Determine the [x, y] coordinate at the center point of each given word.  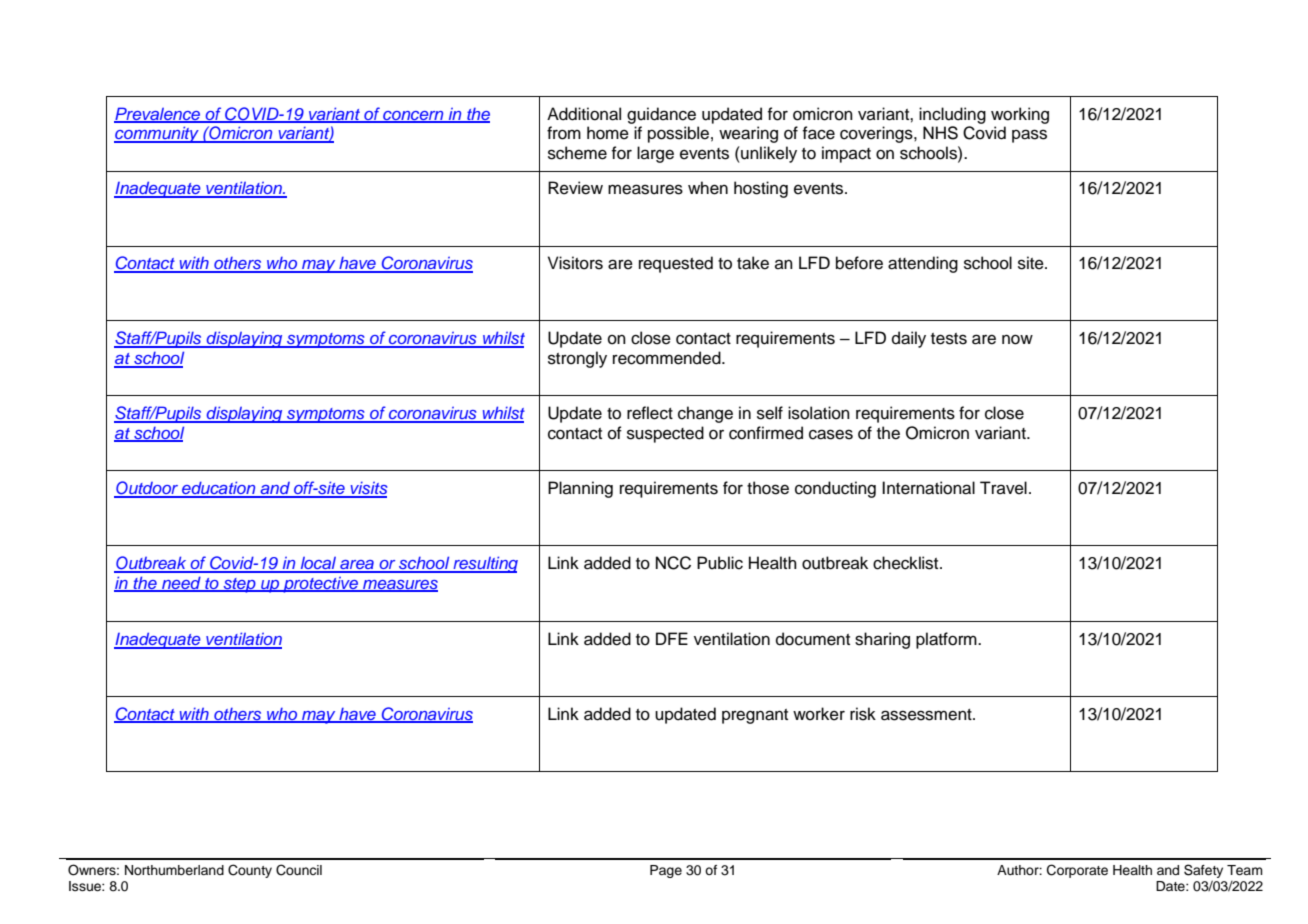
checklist [907, 563]
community [157, 134]
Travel [1003, 488]
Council [299, 870]
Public [720, 563]
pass [1029, 136]
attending [923, 264]
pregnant [755, 716]
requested [676, 264]
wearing [748, 134]
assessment [927, 715]
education [219, 489]
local [318, 564]
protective [320, 585]
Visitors [575, 263]
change [705, 414]
